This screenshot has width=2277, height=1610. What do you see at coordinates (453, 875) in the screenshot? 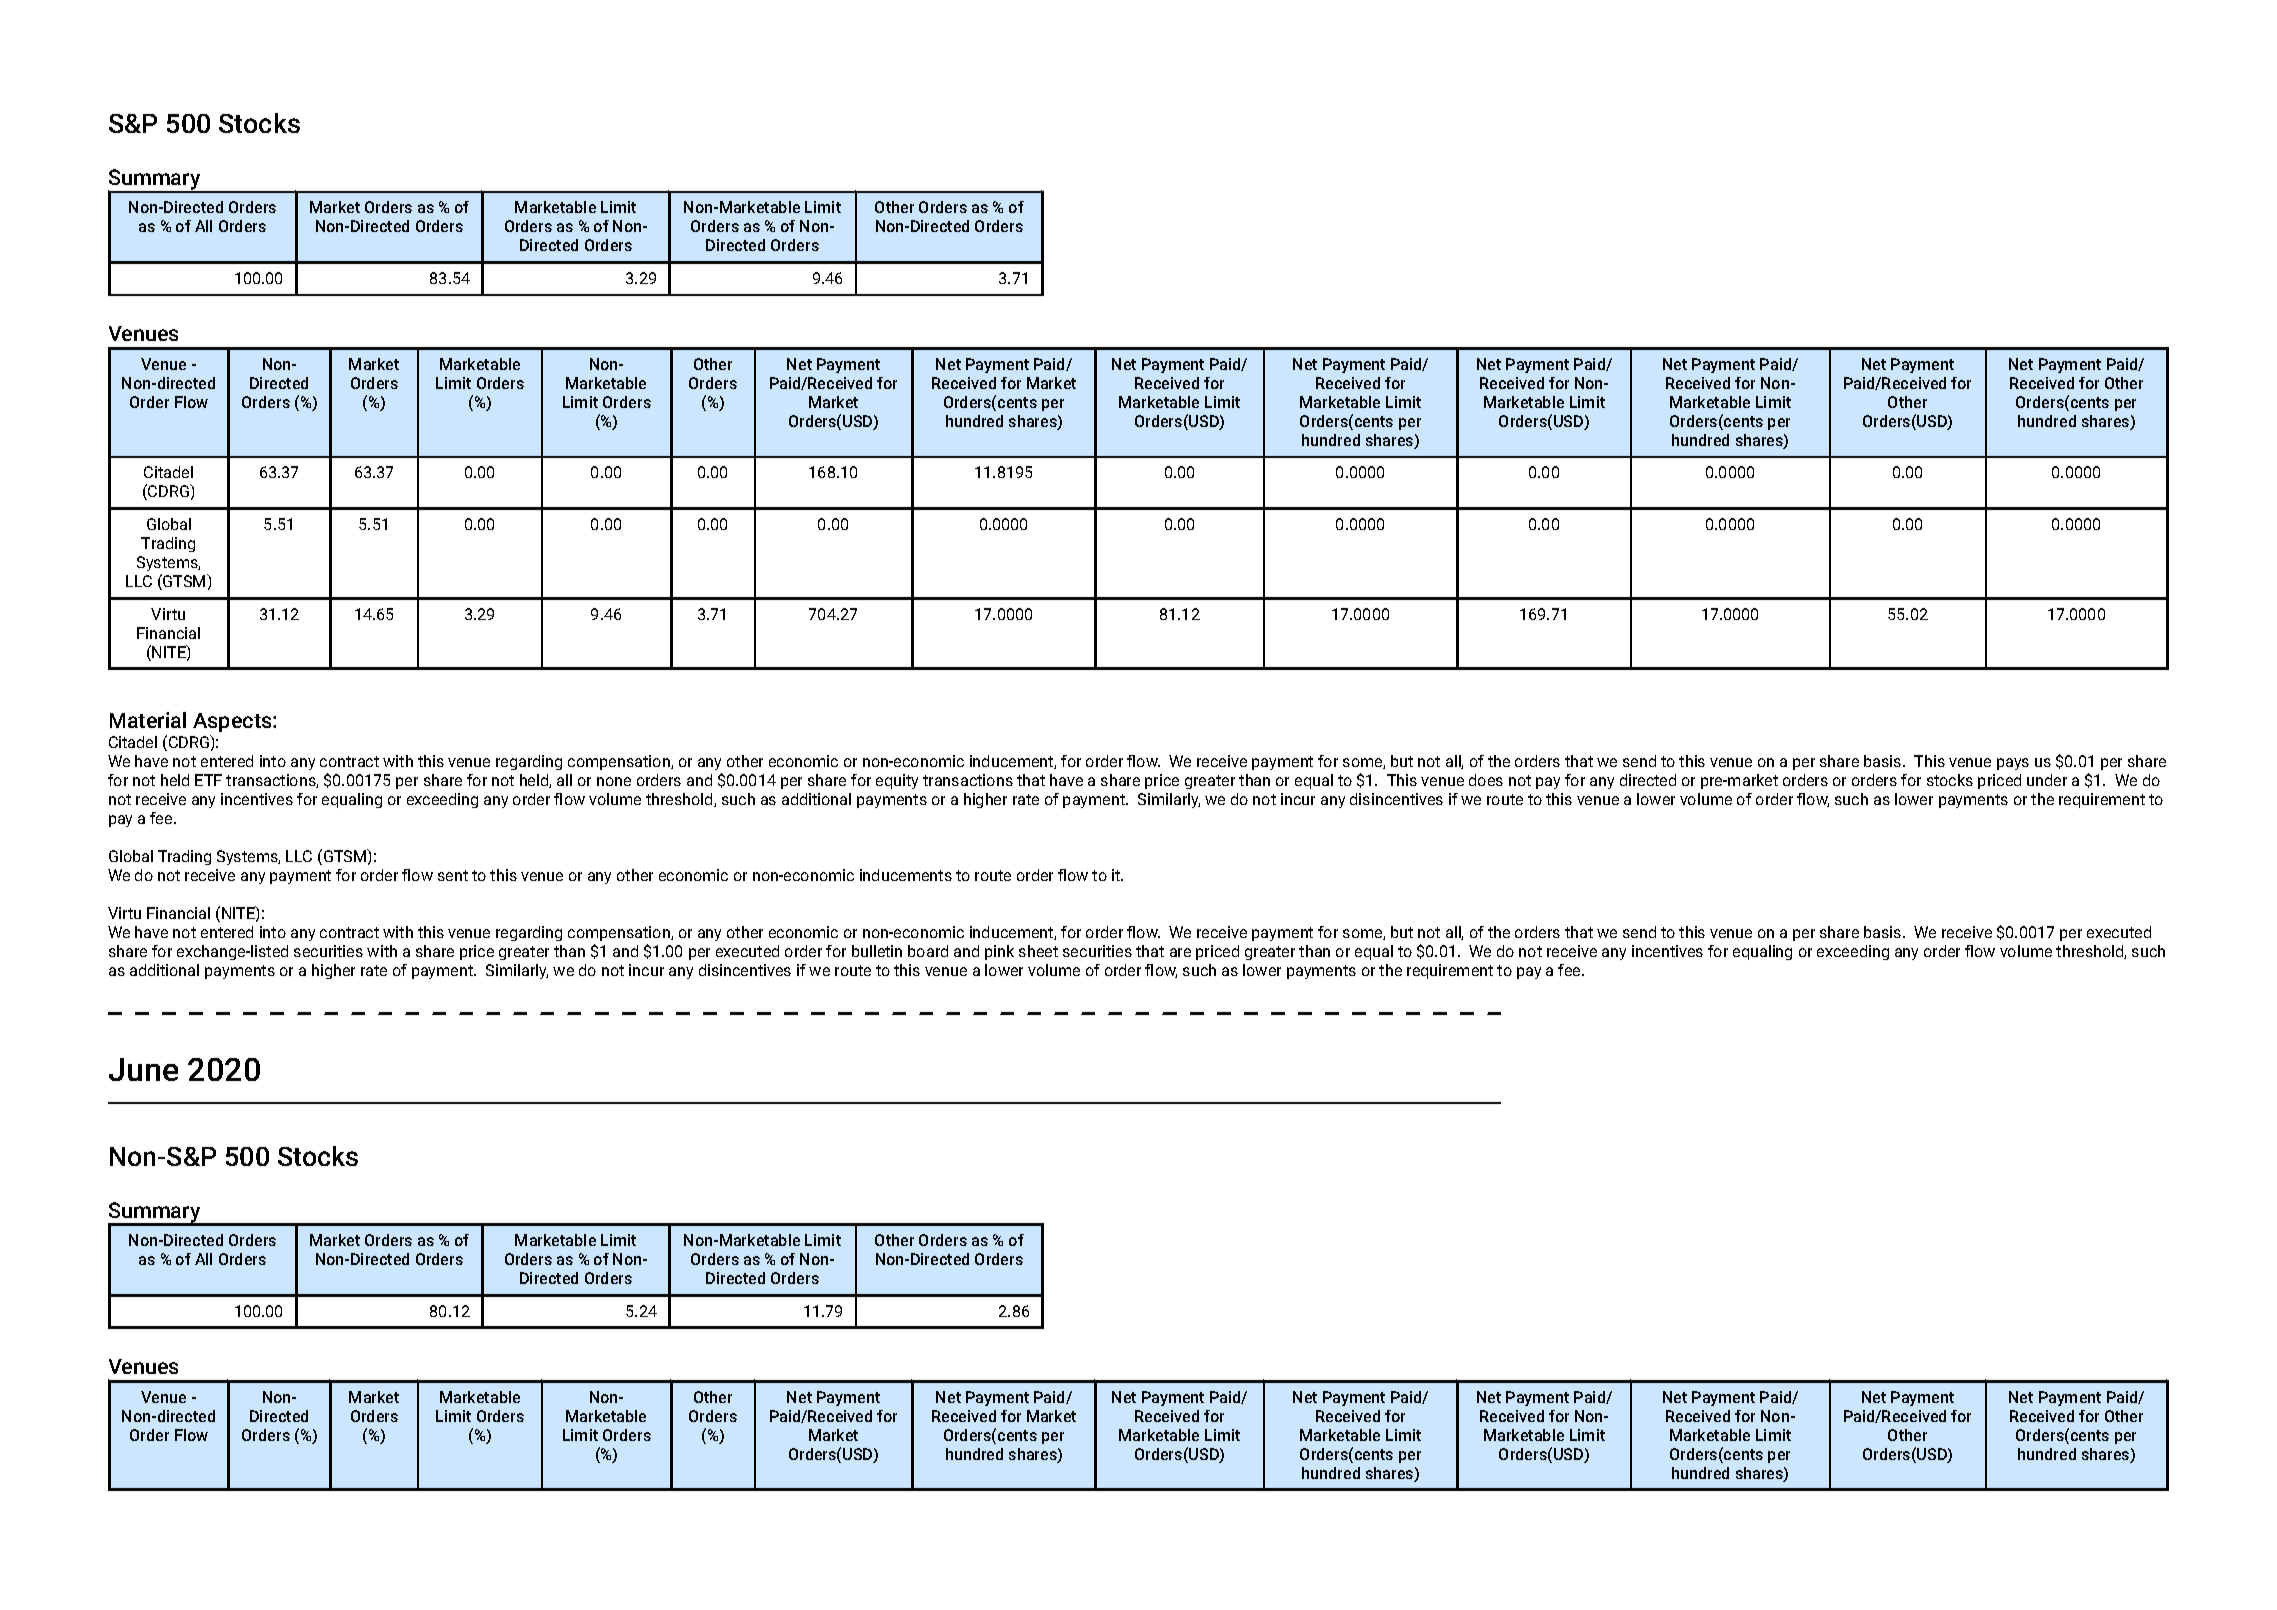
I see `sent` at bounding box center [453, 875].
